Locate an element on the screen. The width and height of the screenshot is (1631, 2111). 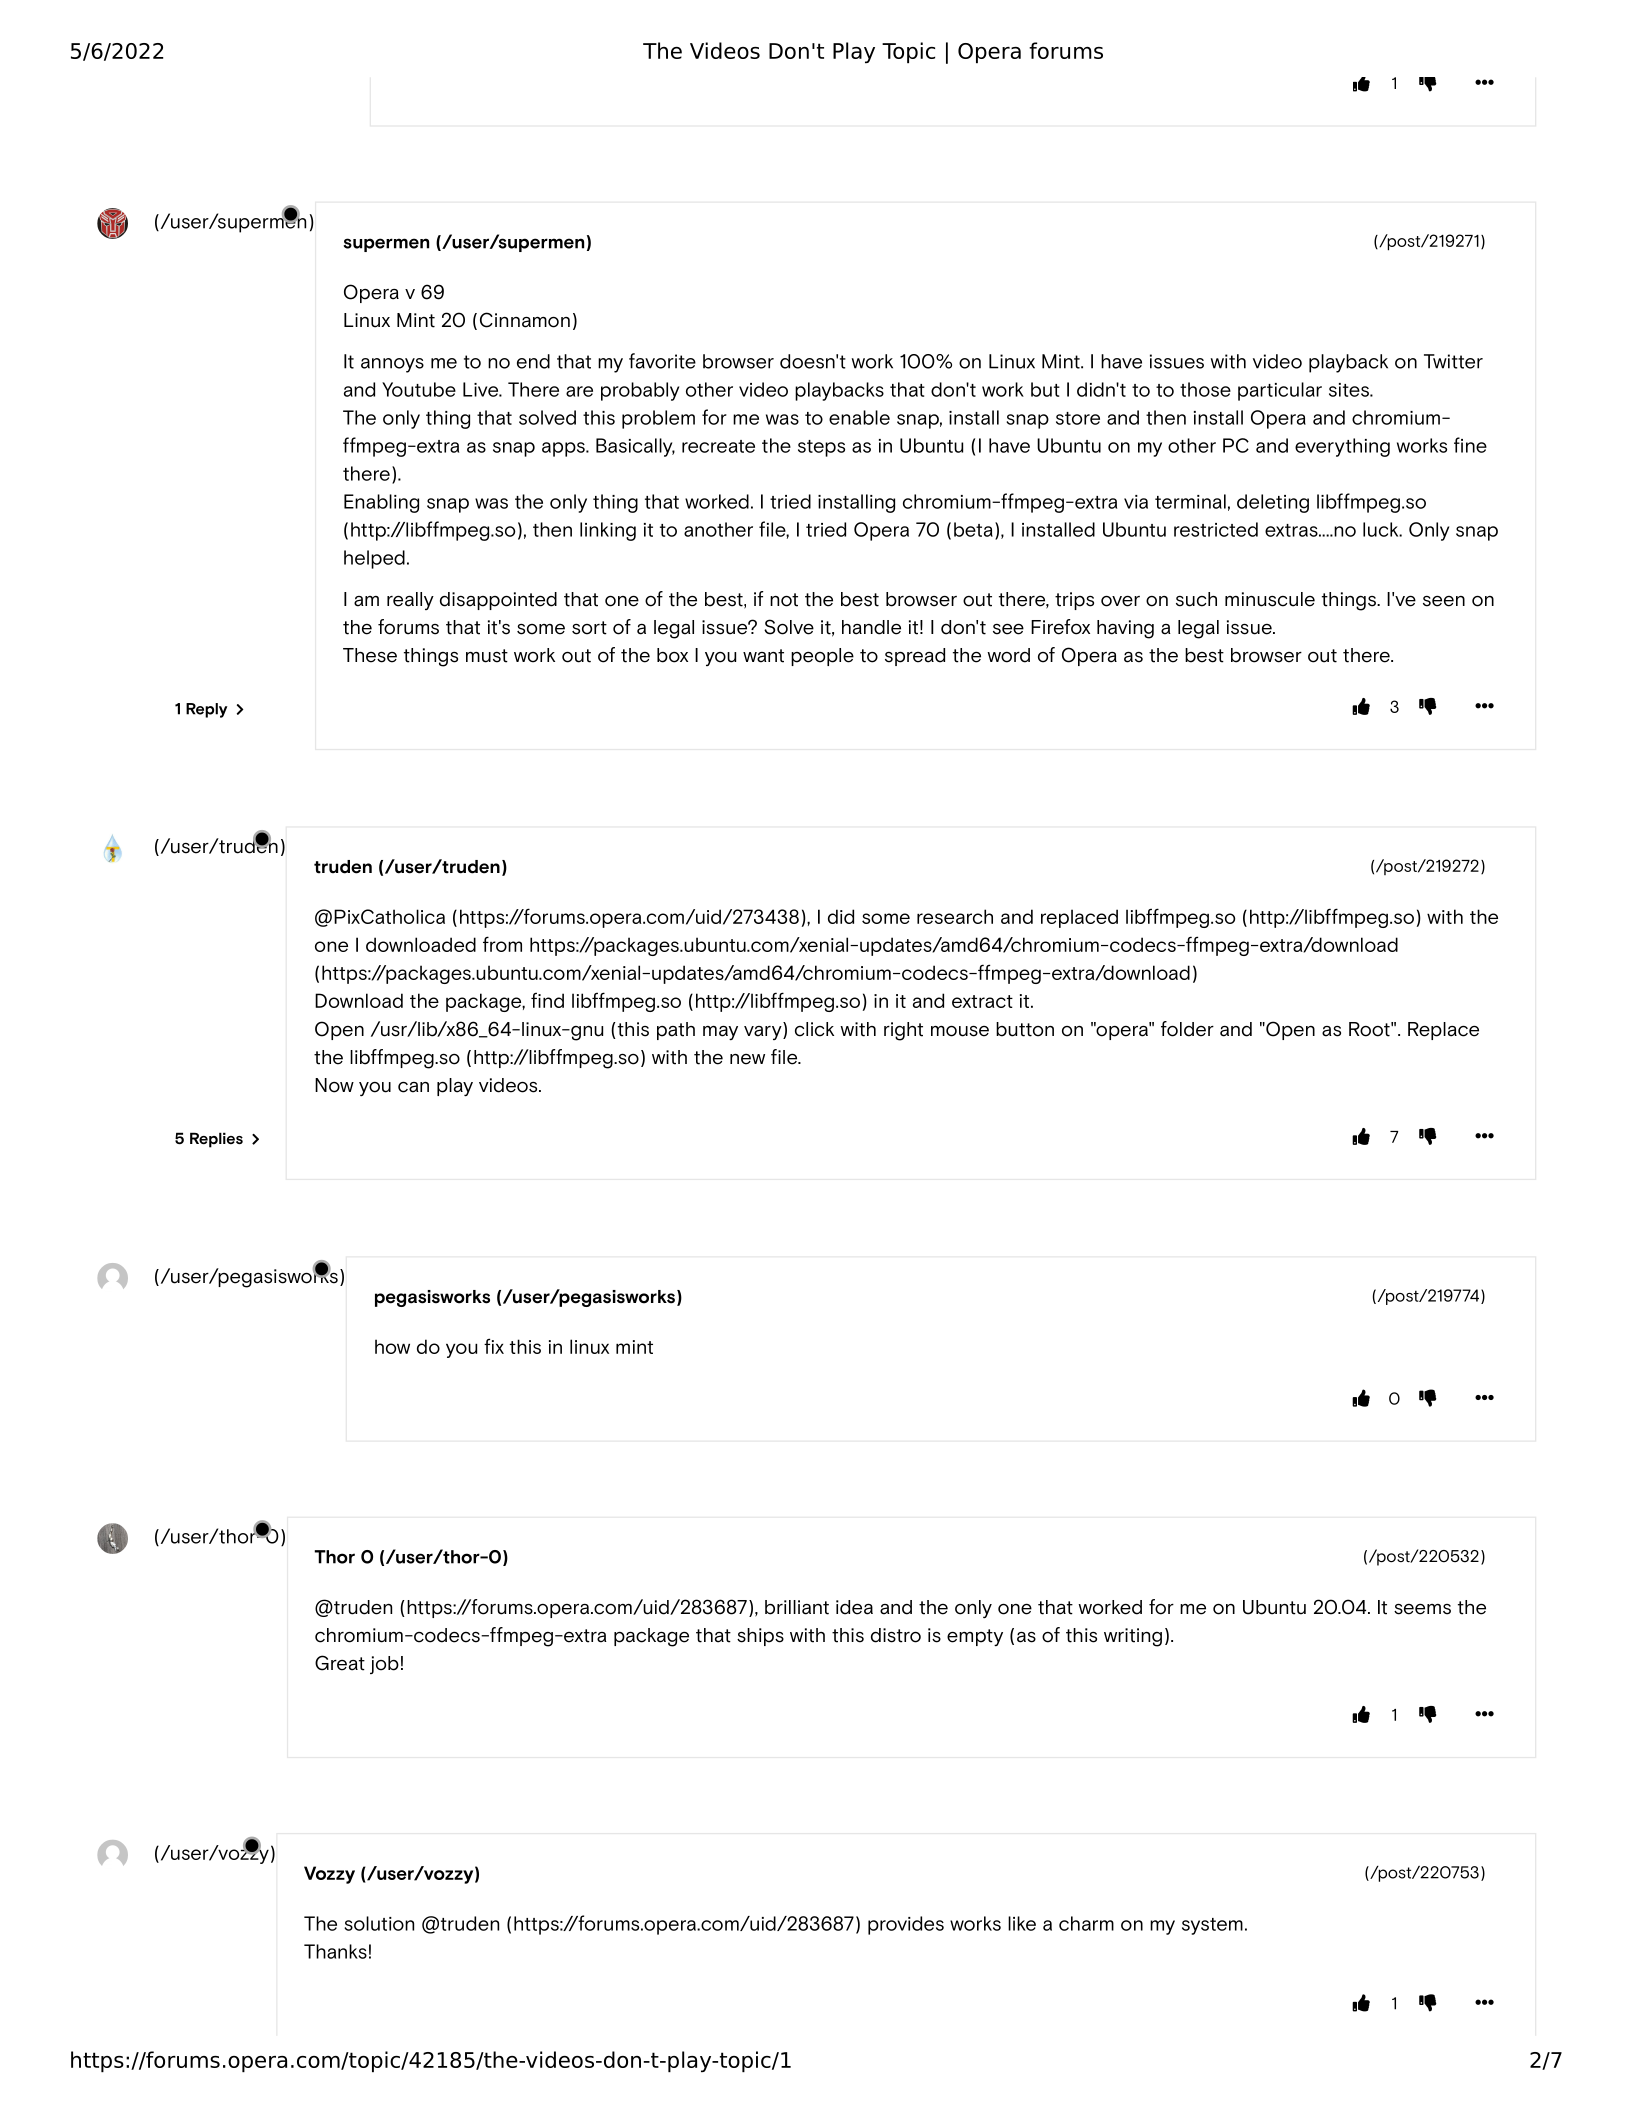
how is located at coordinates (392, 1346).
